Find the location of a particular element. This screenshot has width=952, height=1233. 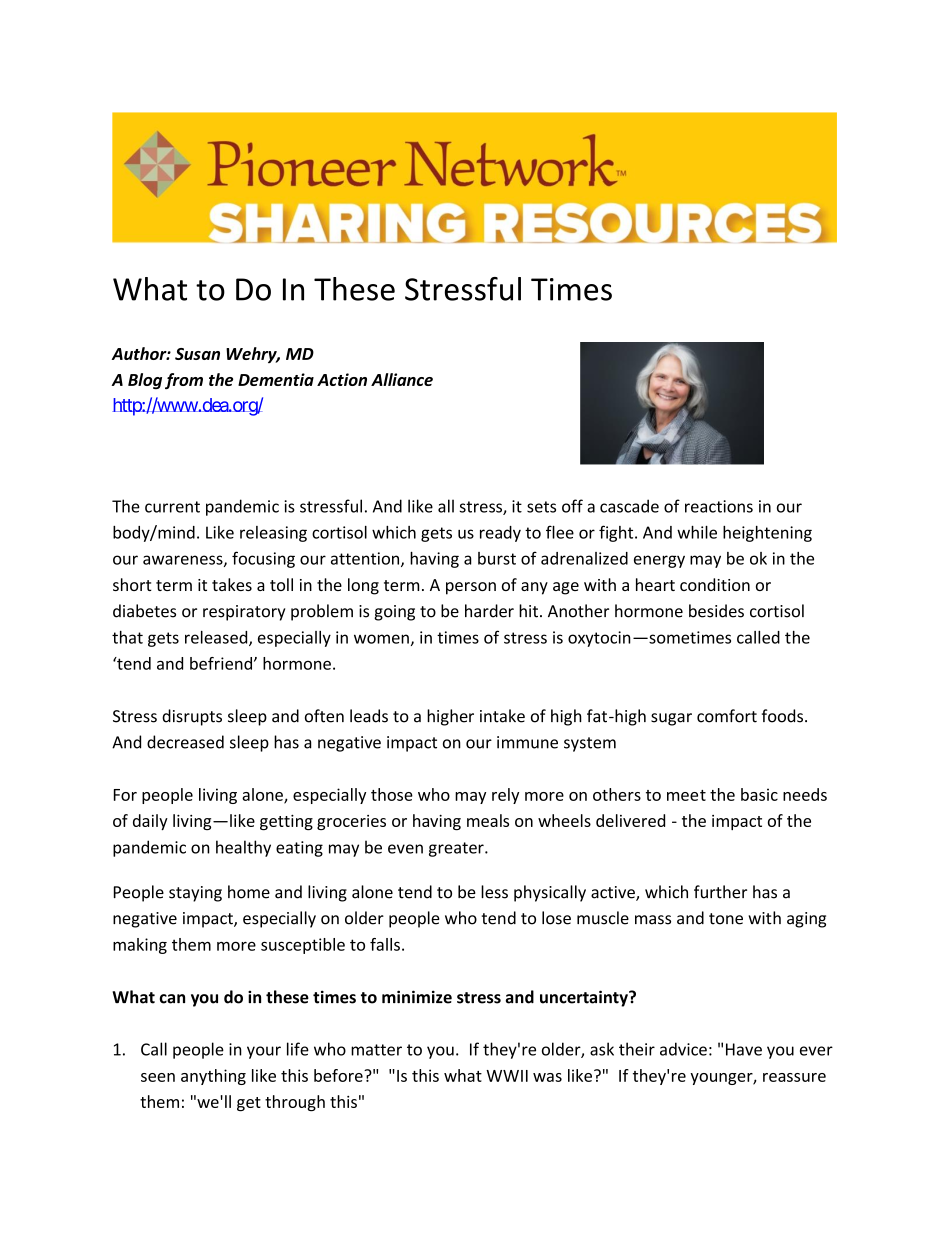

further is located at coordinates (720, 892).
